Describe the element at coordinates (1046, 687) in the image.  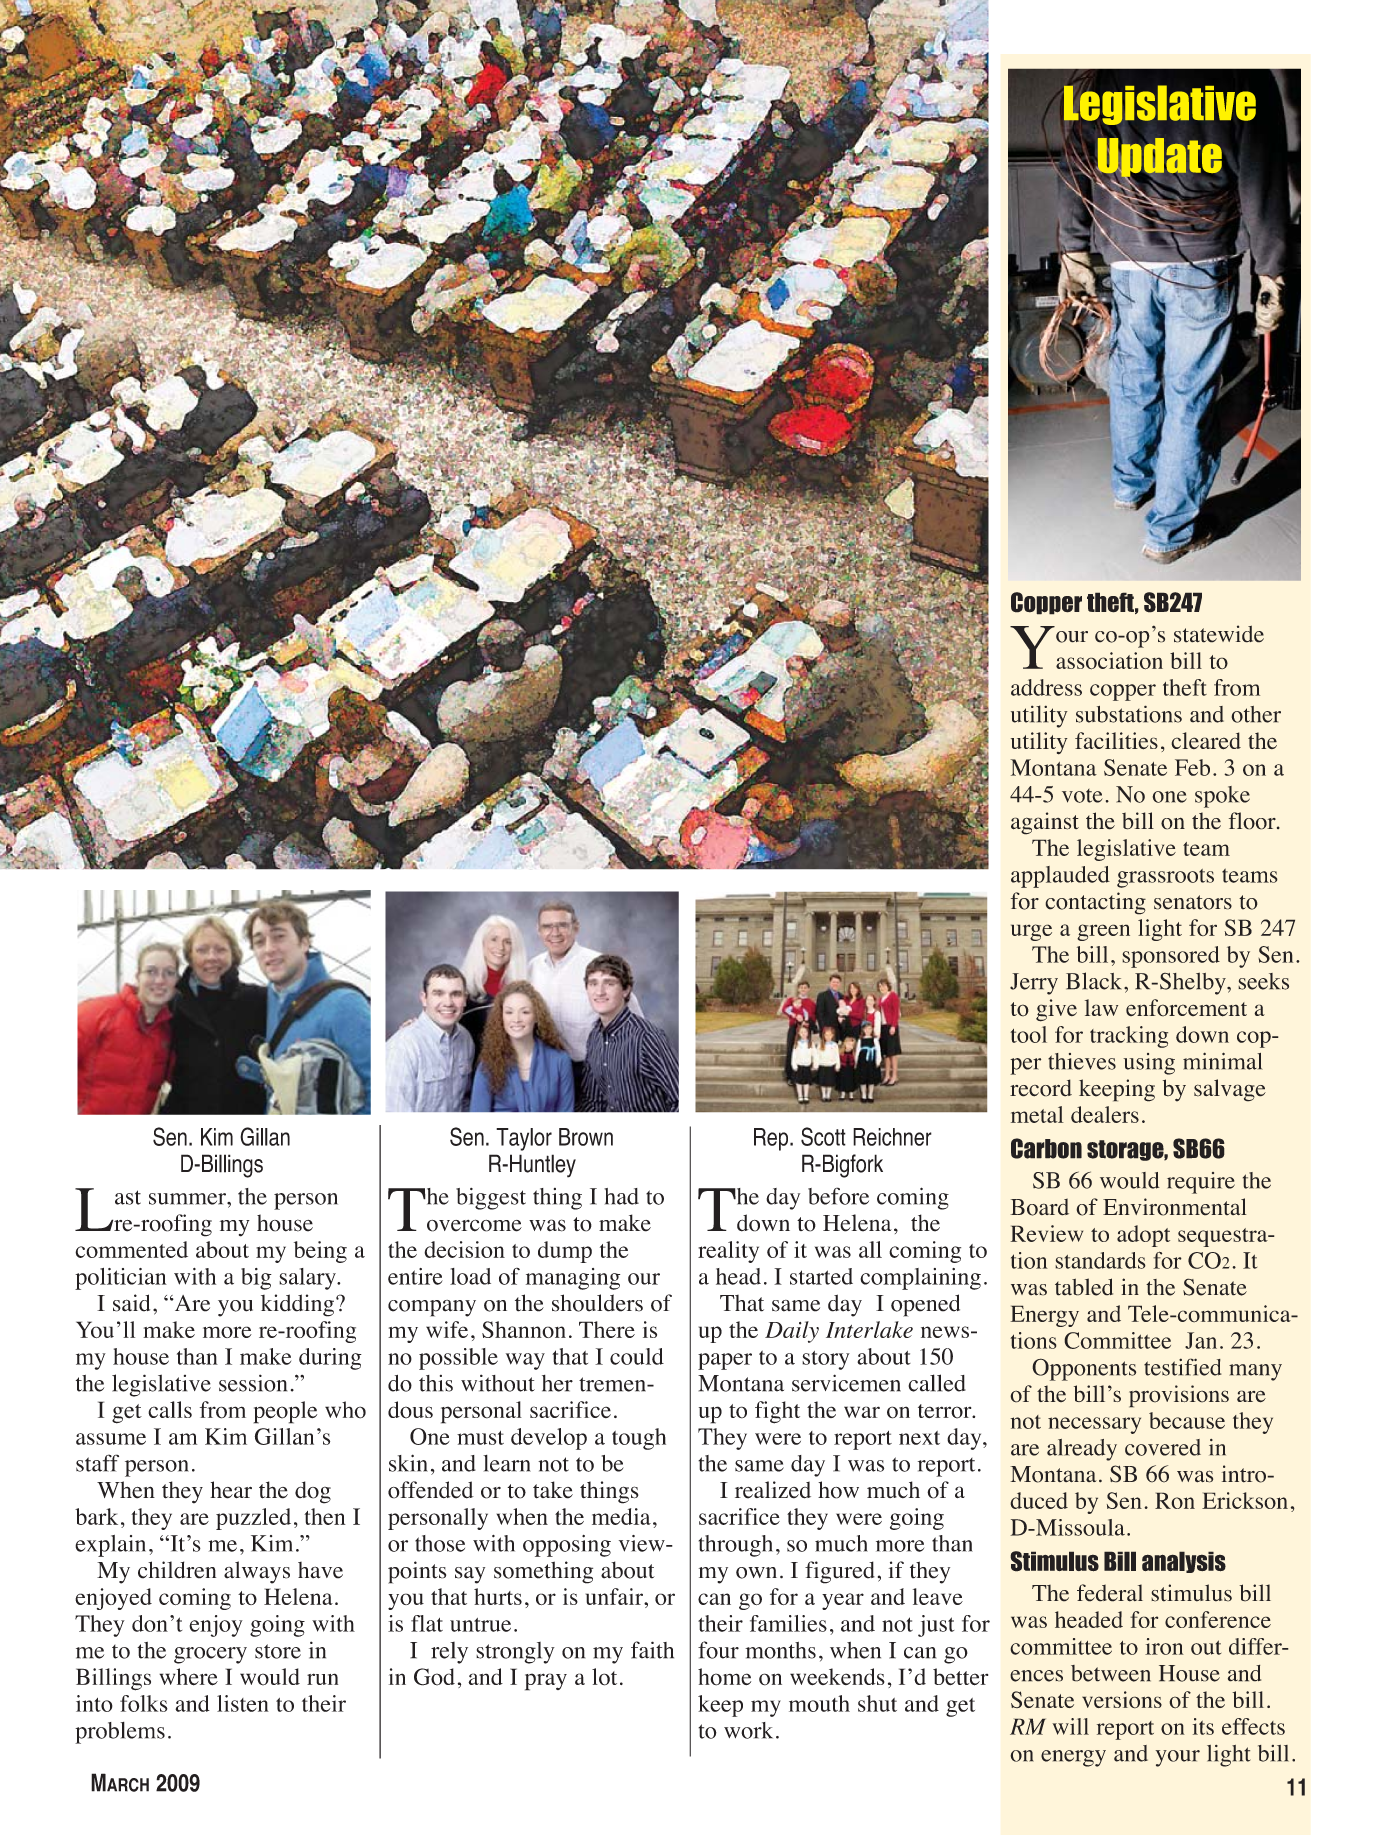
I see `address` at that location.
